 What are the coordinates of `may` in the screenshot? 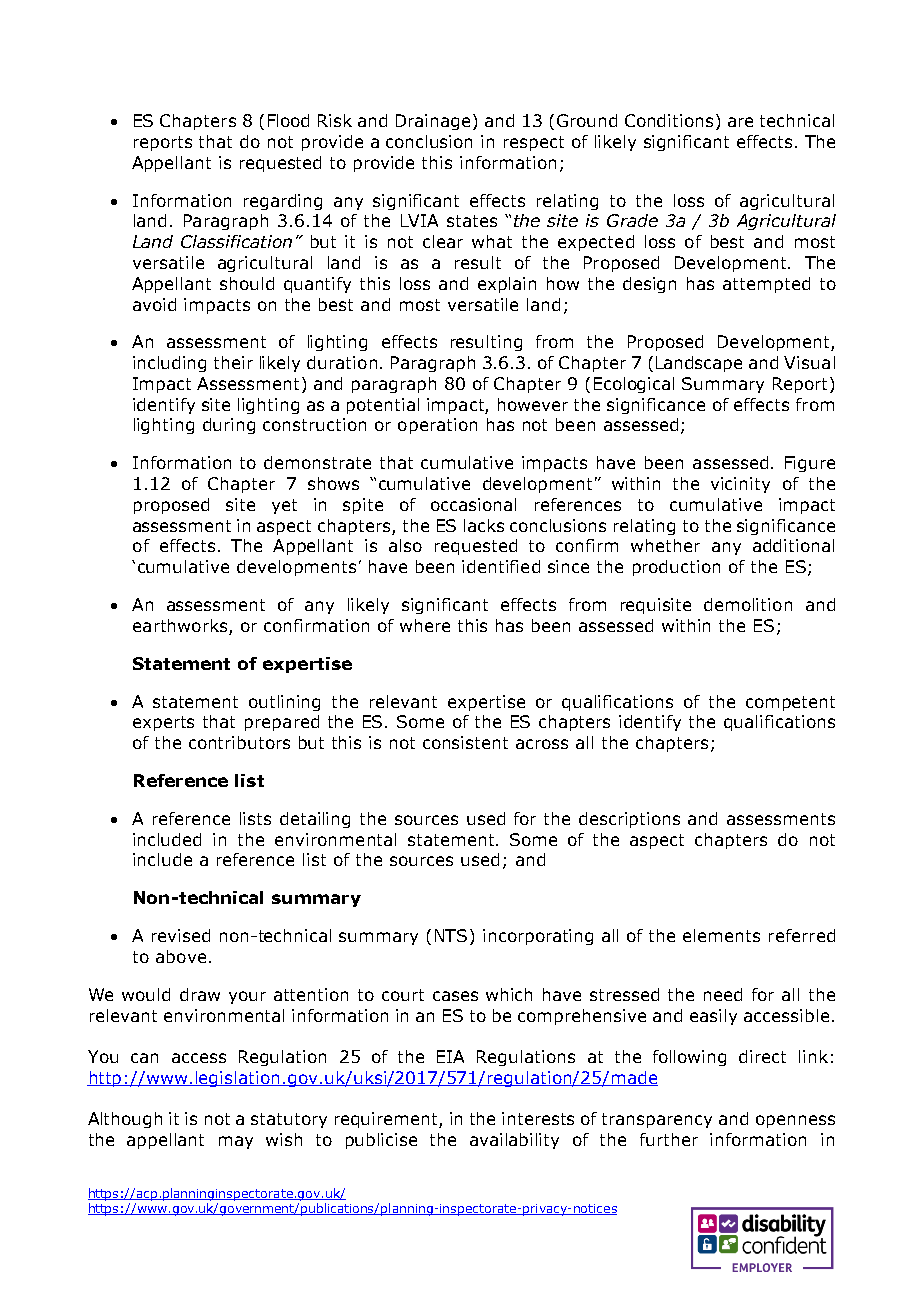 It's located at (236, 1142).
